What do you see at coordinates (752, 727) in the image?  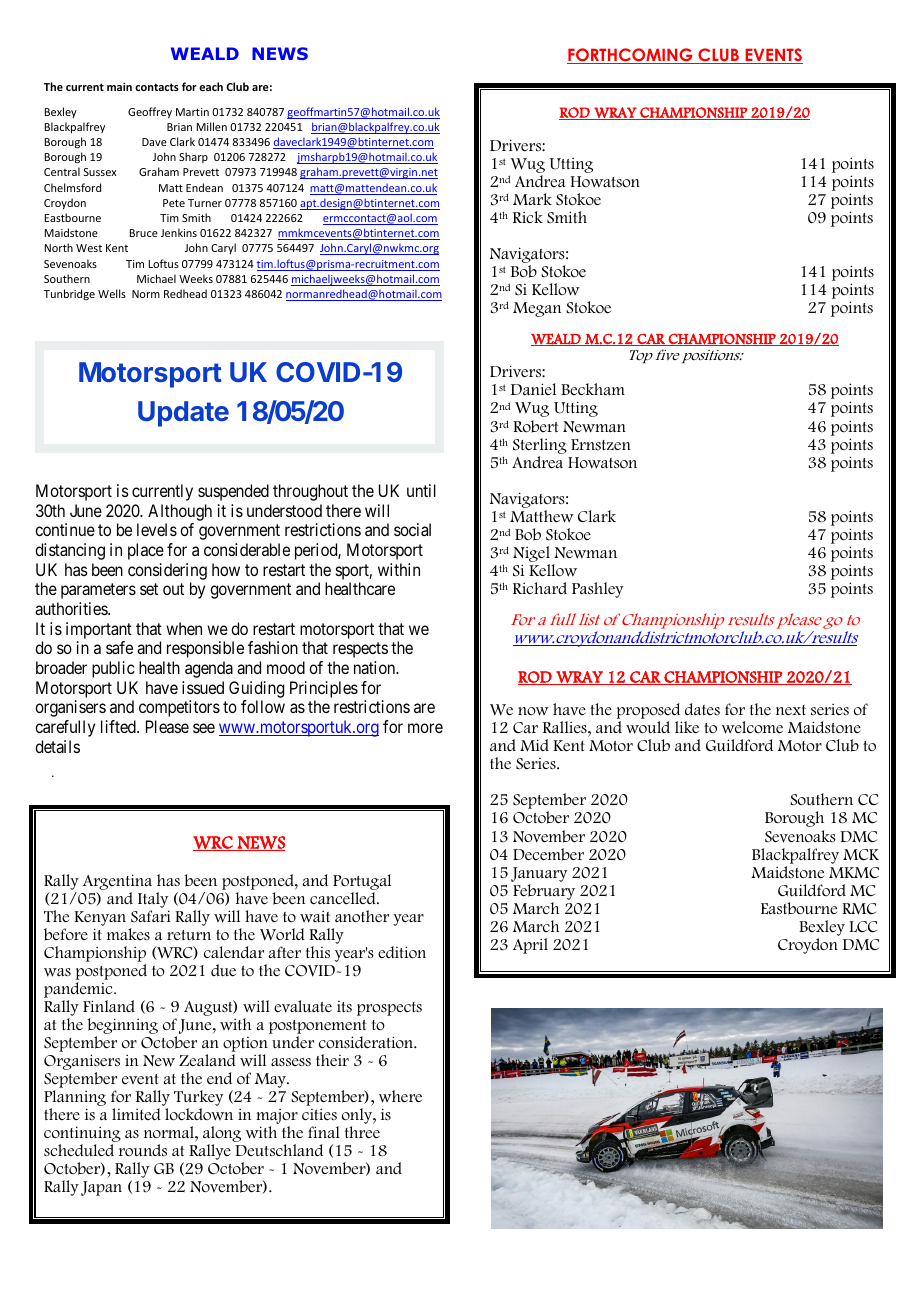 I see `welcome` at bounding box center [752, 727].
